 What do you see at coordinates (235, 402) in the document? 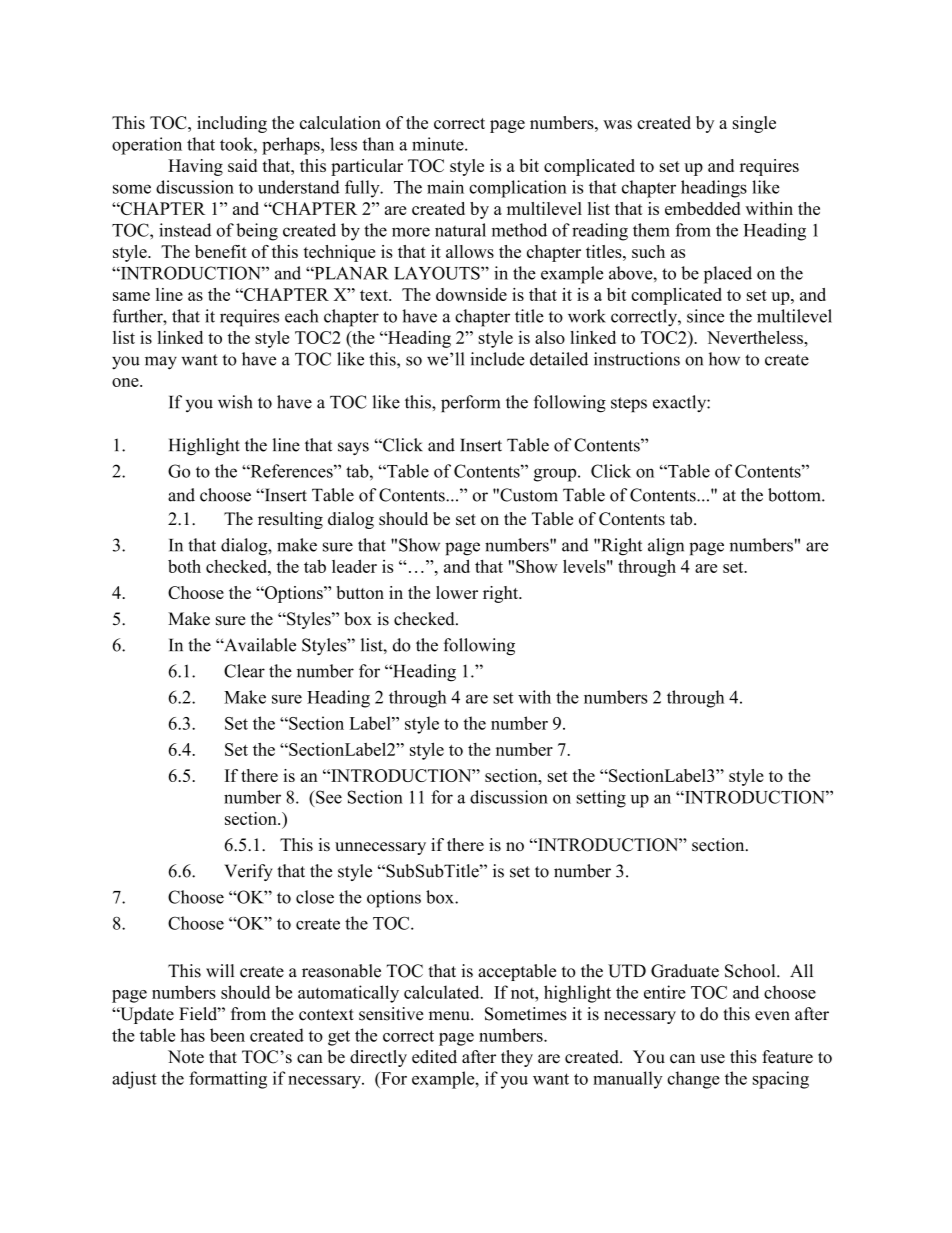
I see `wish` at bounding box center [235, 402].
